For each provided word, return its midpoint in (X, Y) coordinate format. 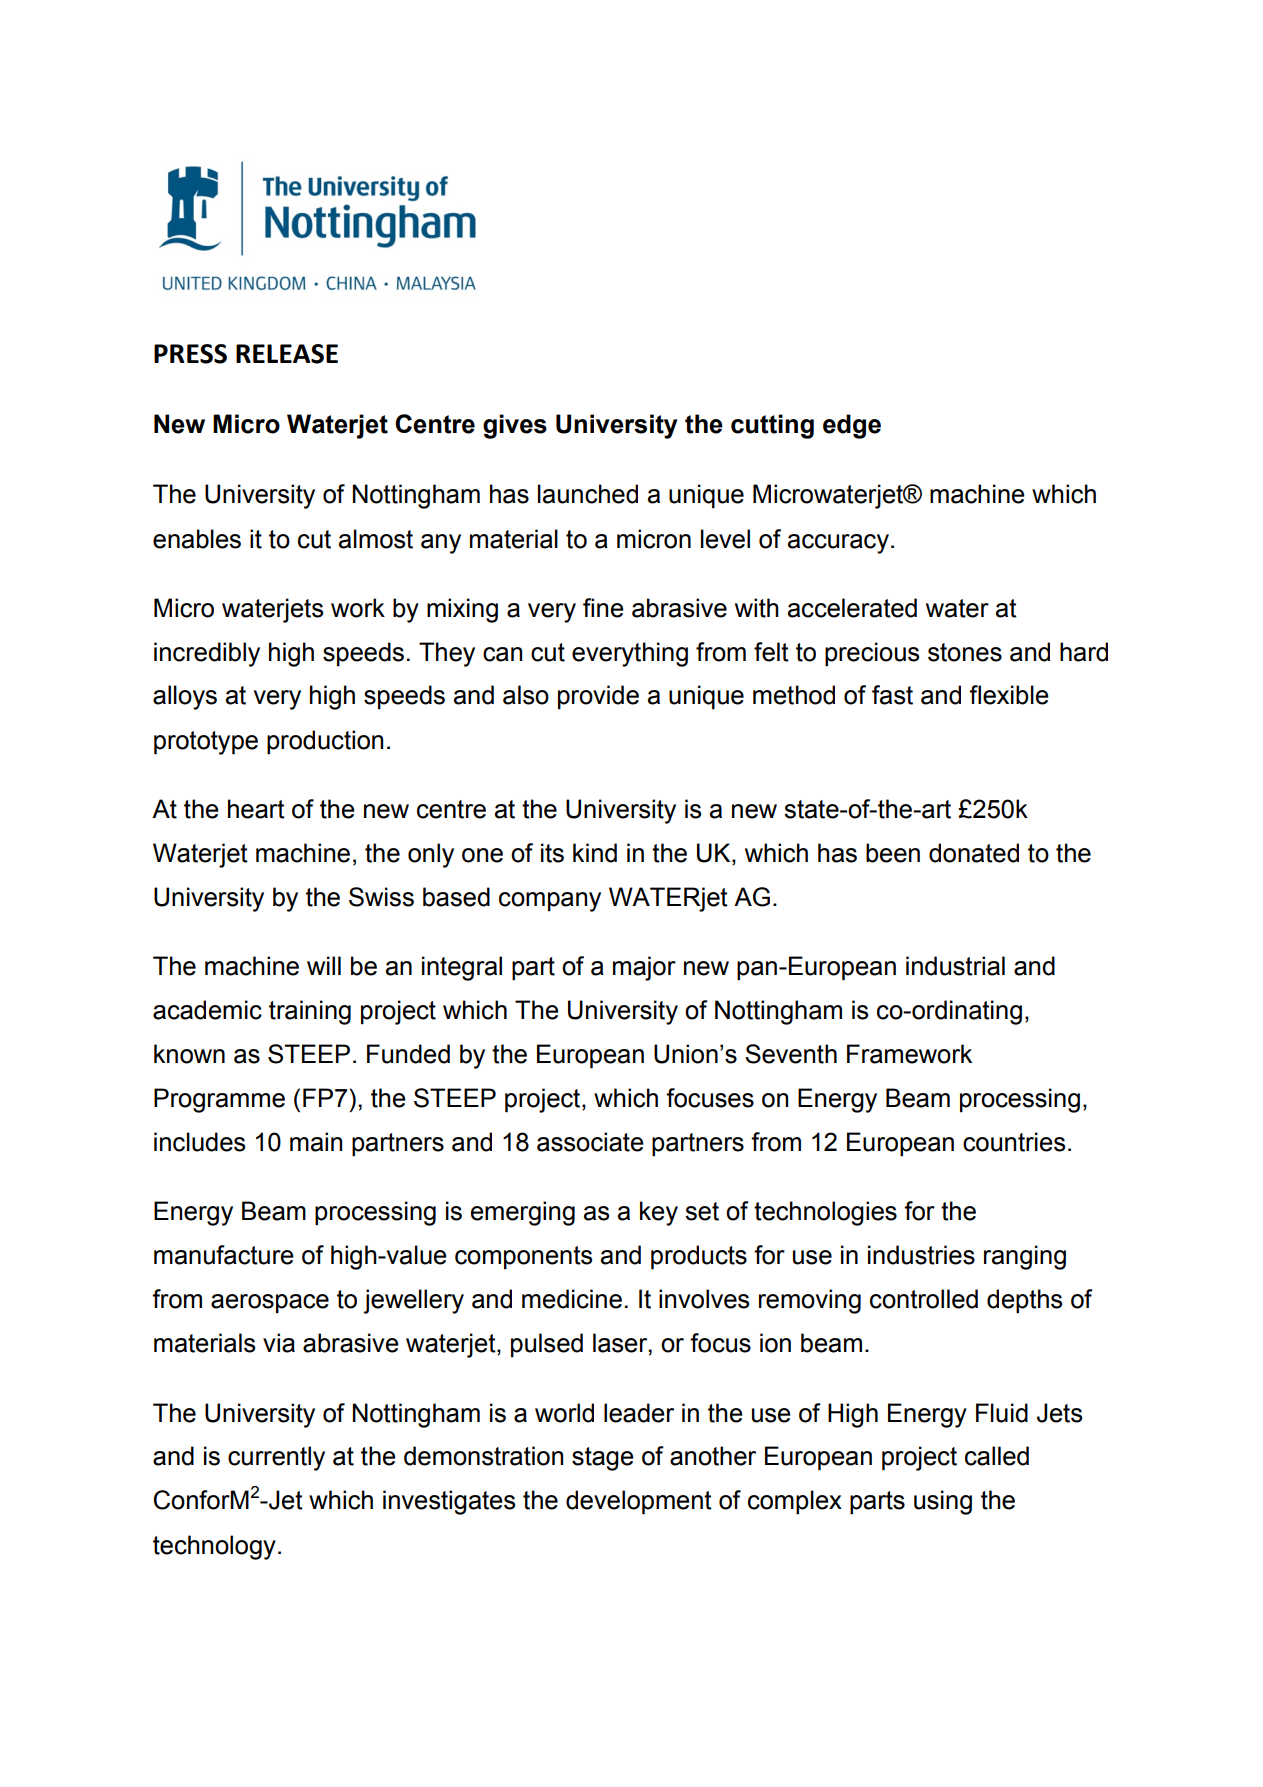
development (639, 1502)
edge (852, 426)
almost (376, 539)
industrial (955, 966)
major (644, 968)
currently (276, 1458)
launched (588, 494)
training (310, 1012)
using (943, 1502)
